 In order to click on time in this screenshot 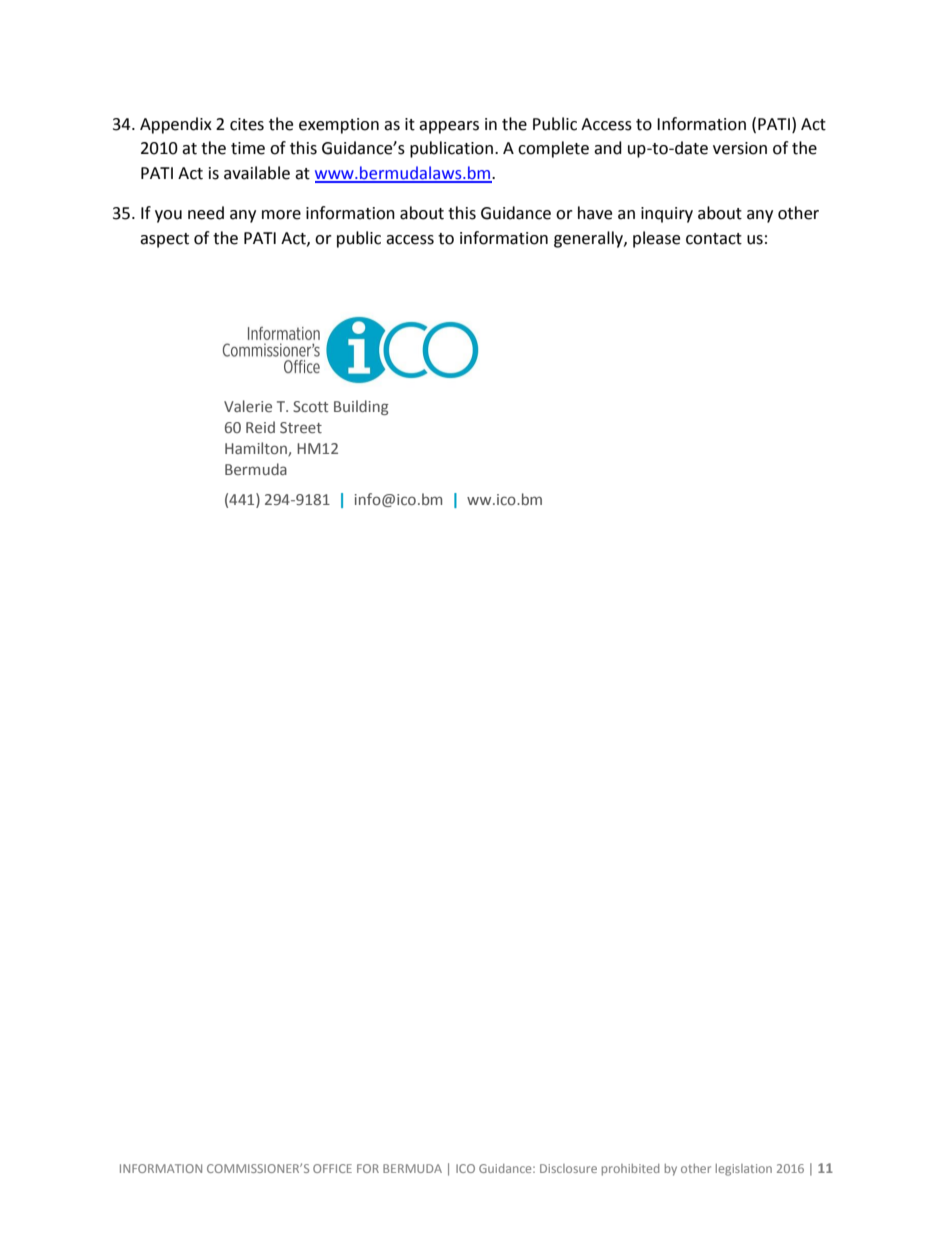, I will do `click(248, 148)`.
